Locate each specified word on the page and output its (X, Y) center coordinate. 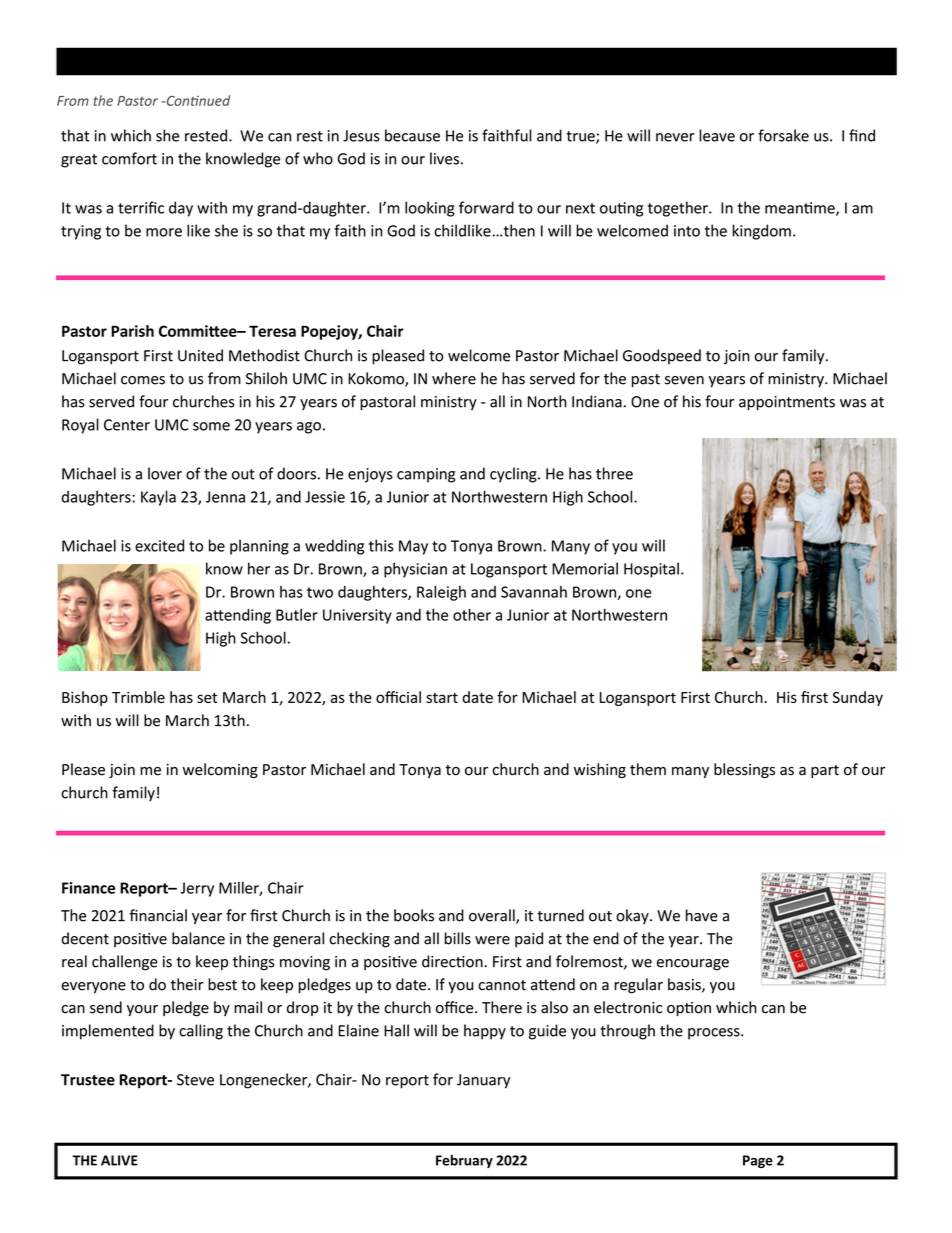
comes (143, 380)
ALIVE (119, 1160)
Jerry (197, 889)
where (454, 378)
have (702, 915)
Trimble (138, 697)
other (472, 614)
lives (444, 158)
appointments (787, 403)
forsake (783, 135)
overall (493, 916)
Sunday (858, 698)
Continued (197, 100)
